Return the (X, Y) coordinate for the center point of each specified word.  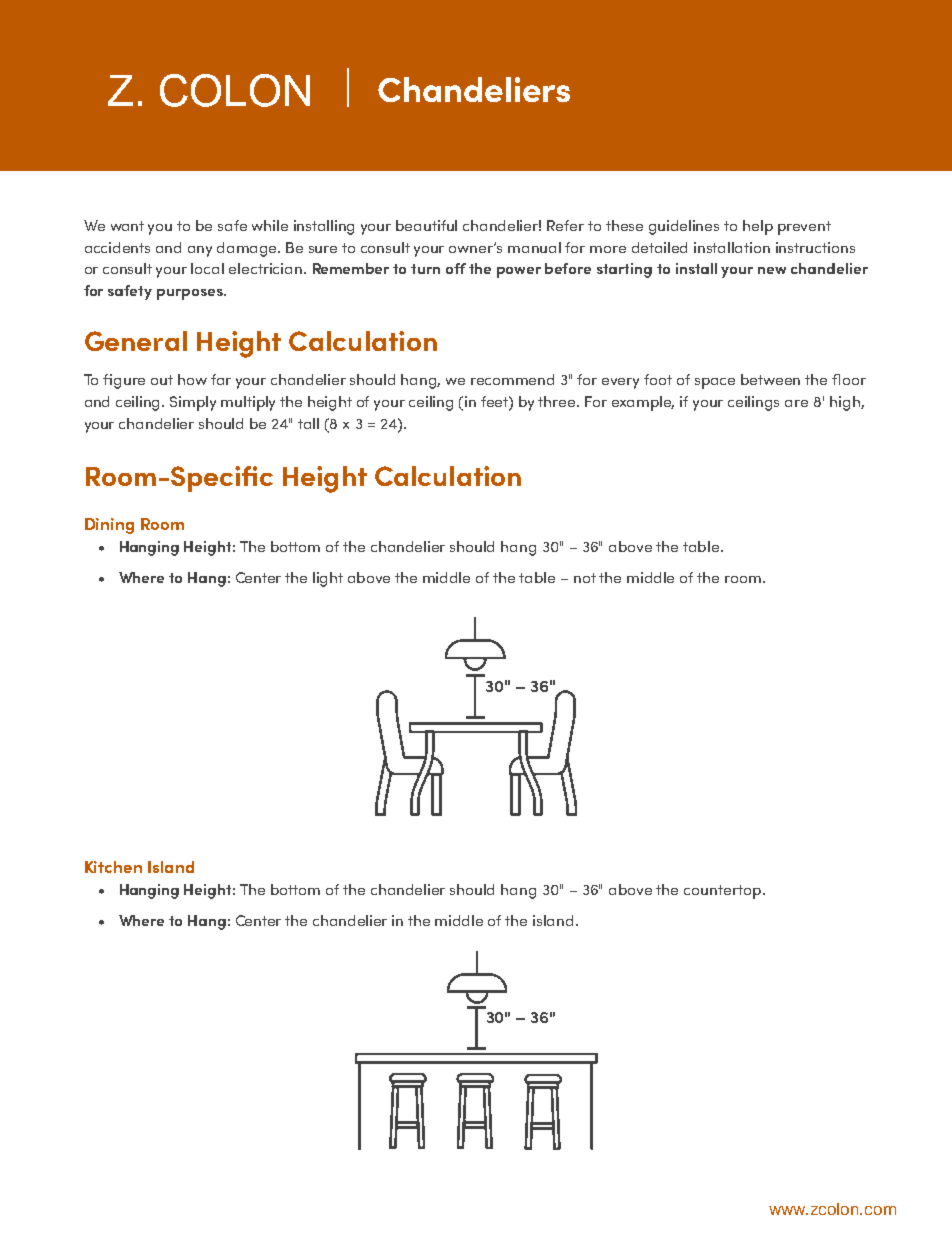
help (758, 227)
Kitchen (113, 867)
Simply (193, 403)
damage (248, 249)
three (558, 401)
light (328, 579)
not (585, 578)
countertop (722, 892)
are (796, 403)
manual (534, 247)
